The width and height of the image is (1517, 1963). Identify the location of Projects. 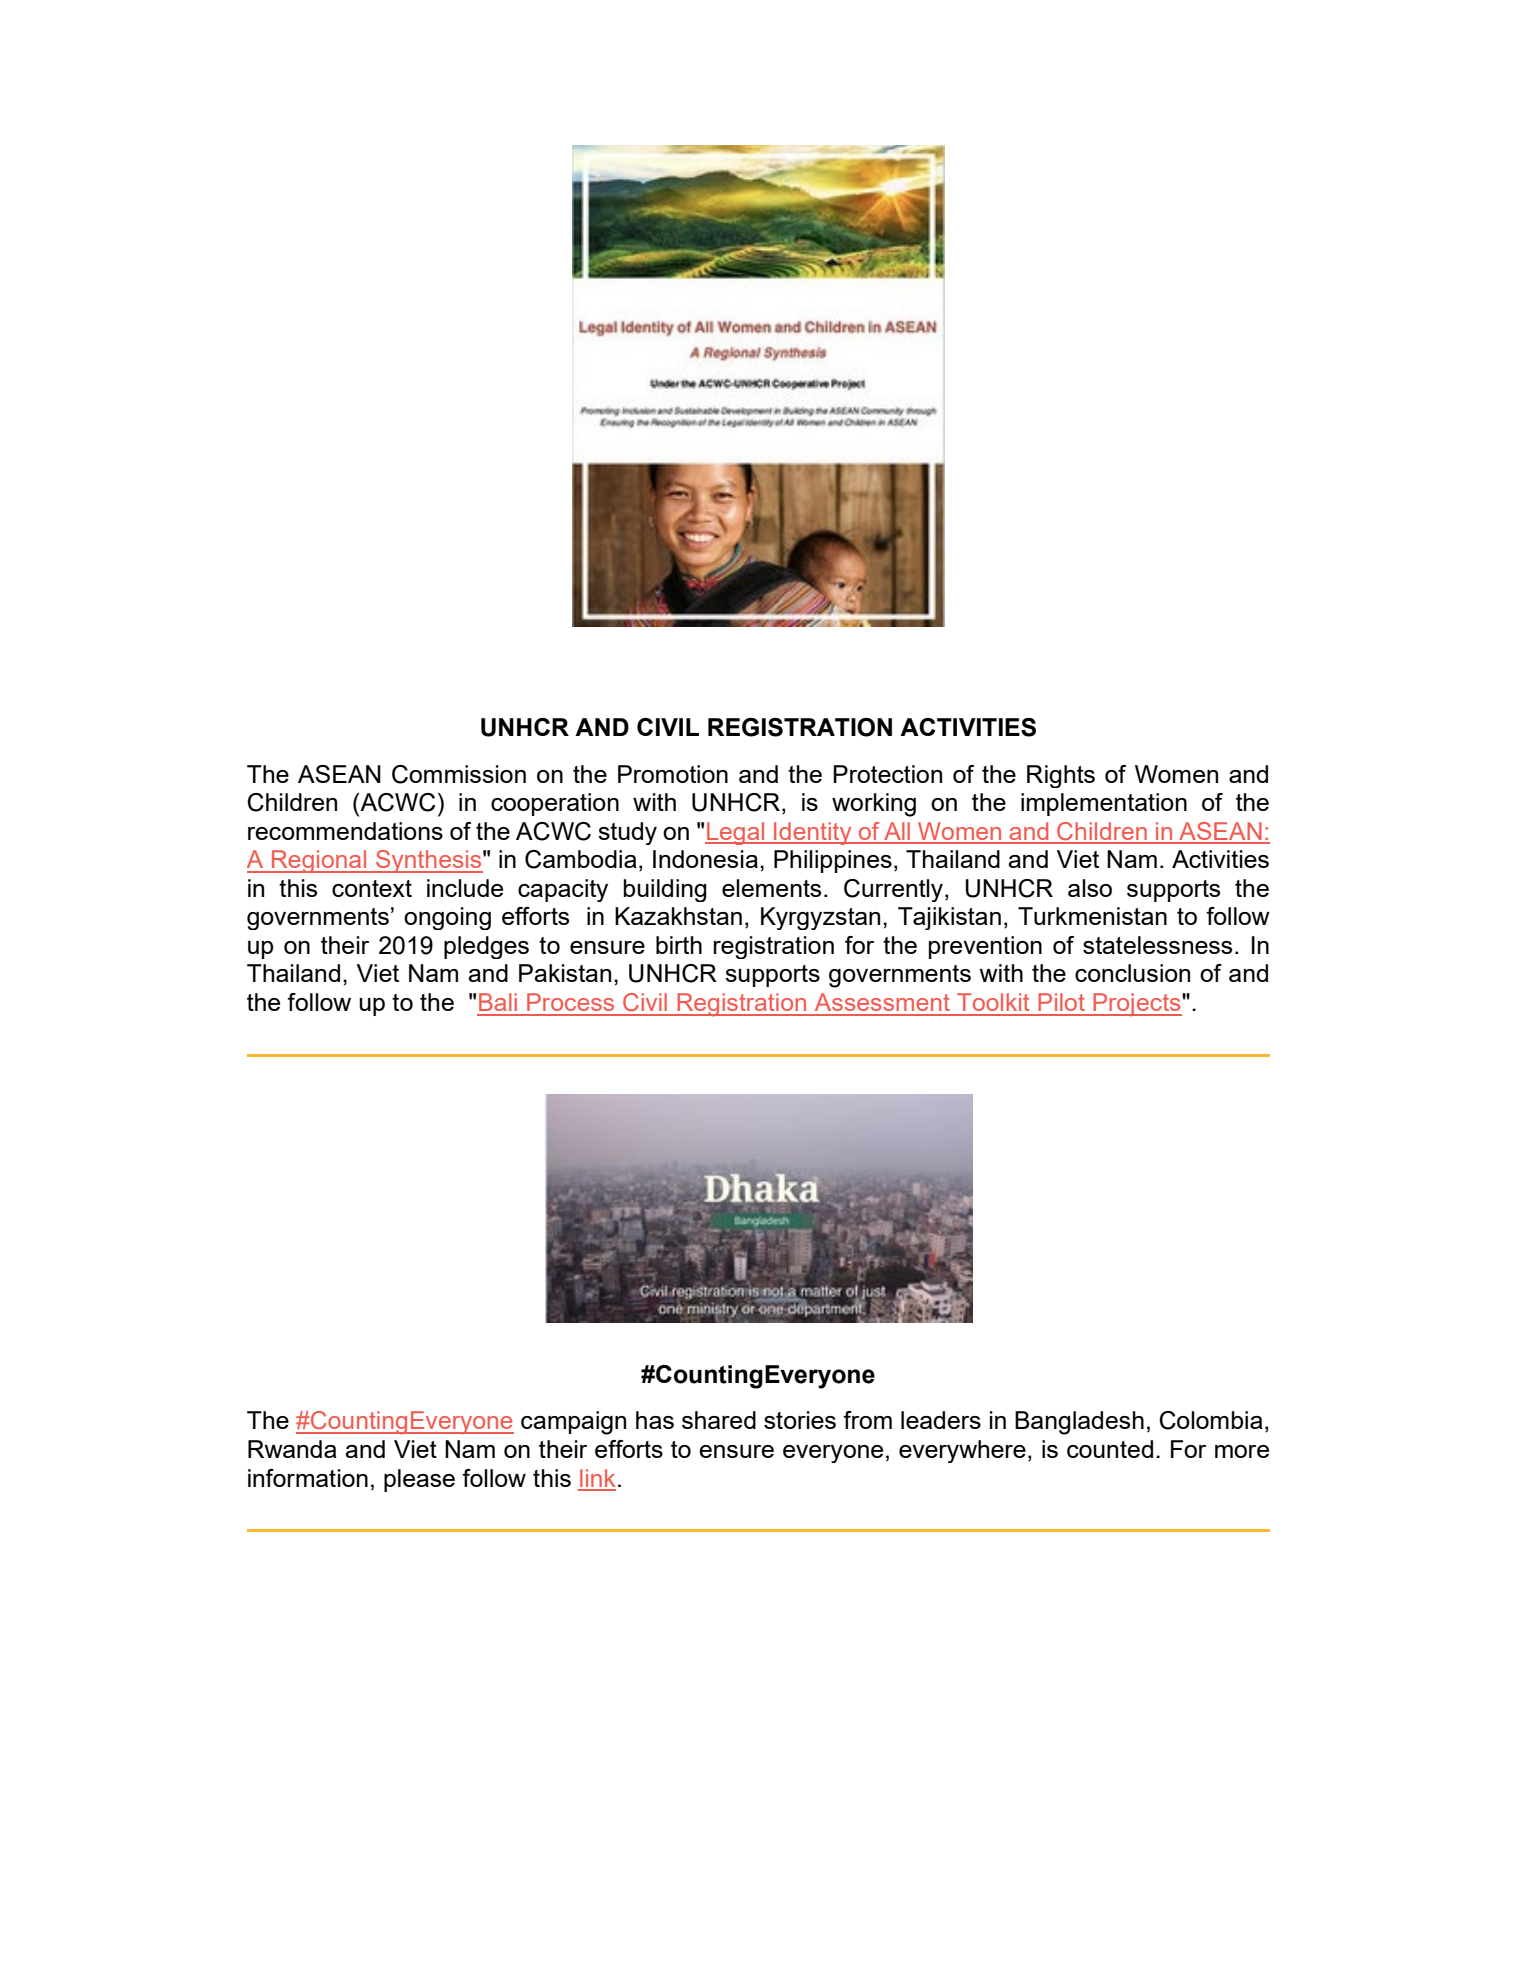
(1137, 1004).
